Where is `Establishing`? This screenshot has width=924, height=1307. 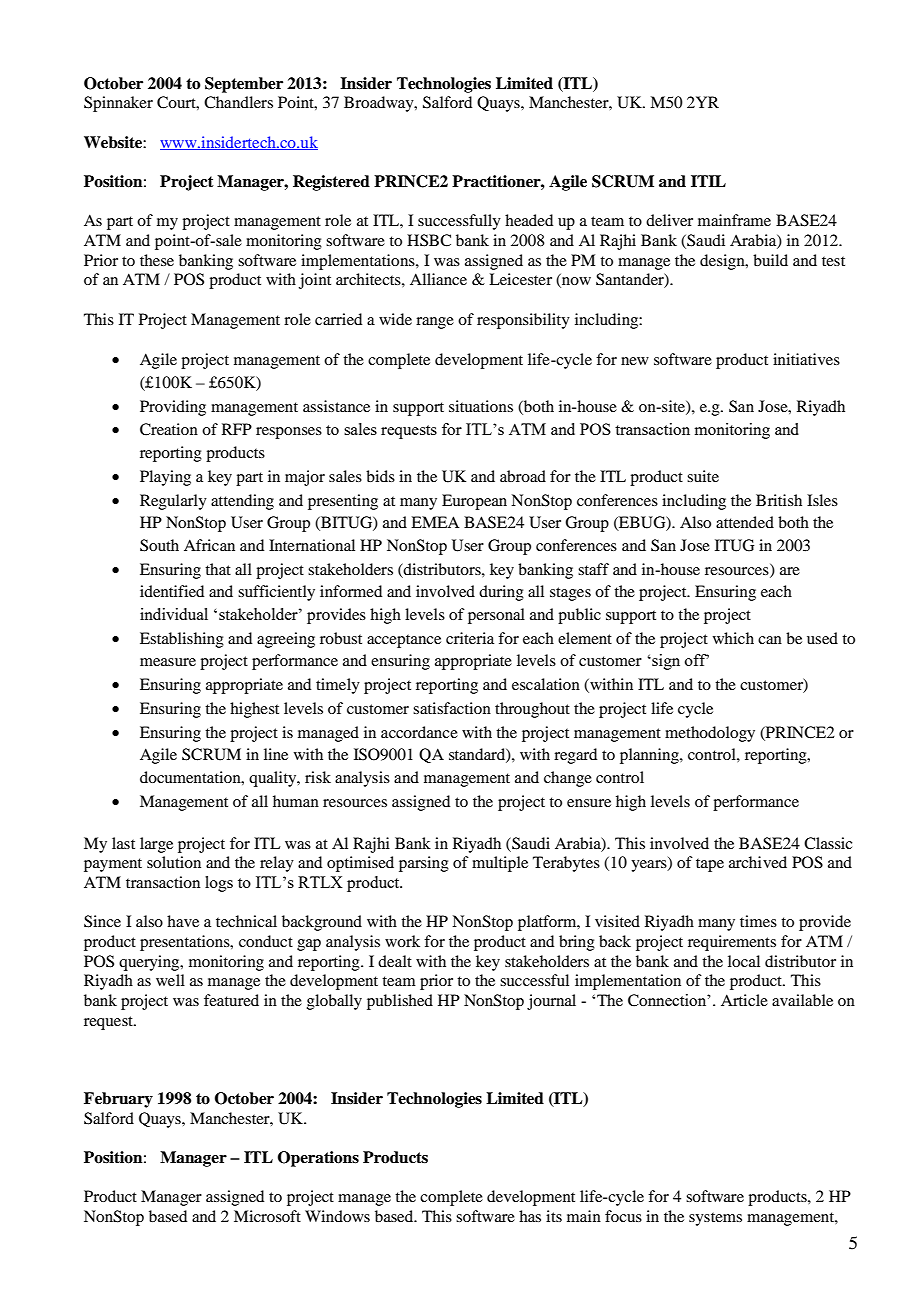
Establishing is located at coordinates (182, 640).
